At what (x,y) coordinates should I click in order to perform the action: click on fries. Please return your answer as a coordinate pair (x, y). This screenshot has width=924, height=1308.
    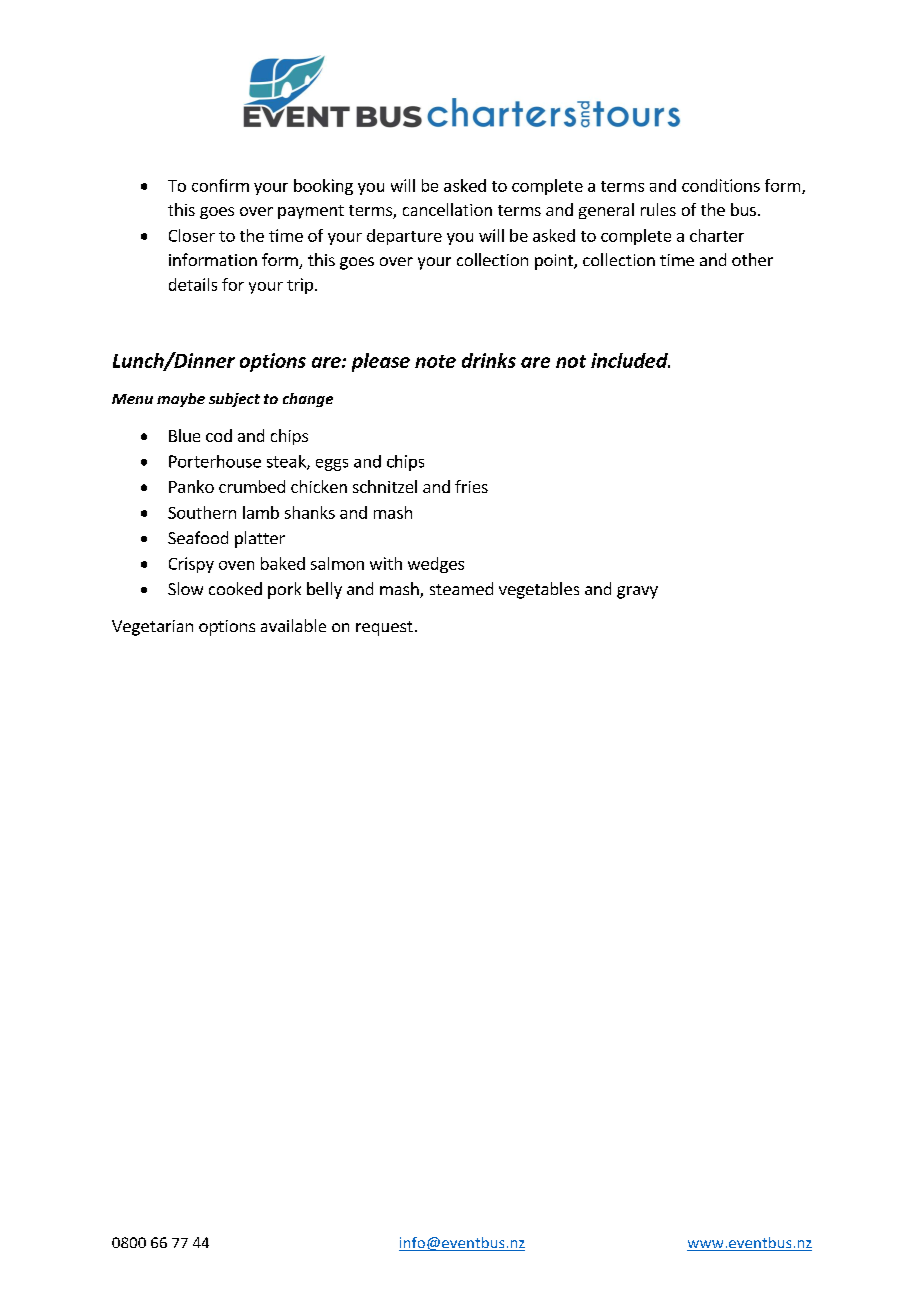
    Looking at the image, I should click on (471, 486).
